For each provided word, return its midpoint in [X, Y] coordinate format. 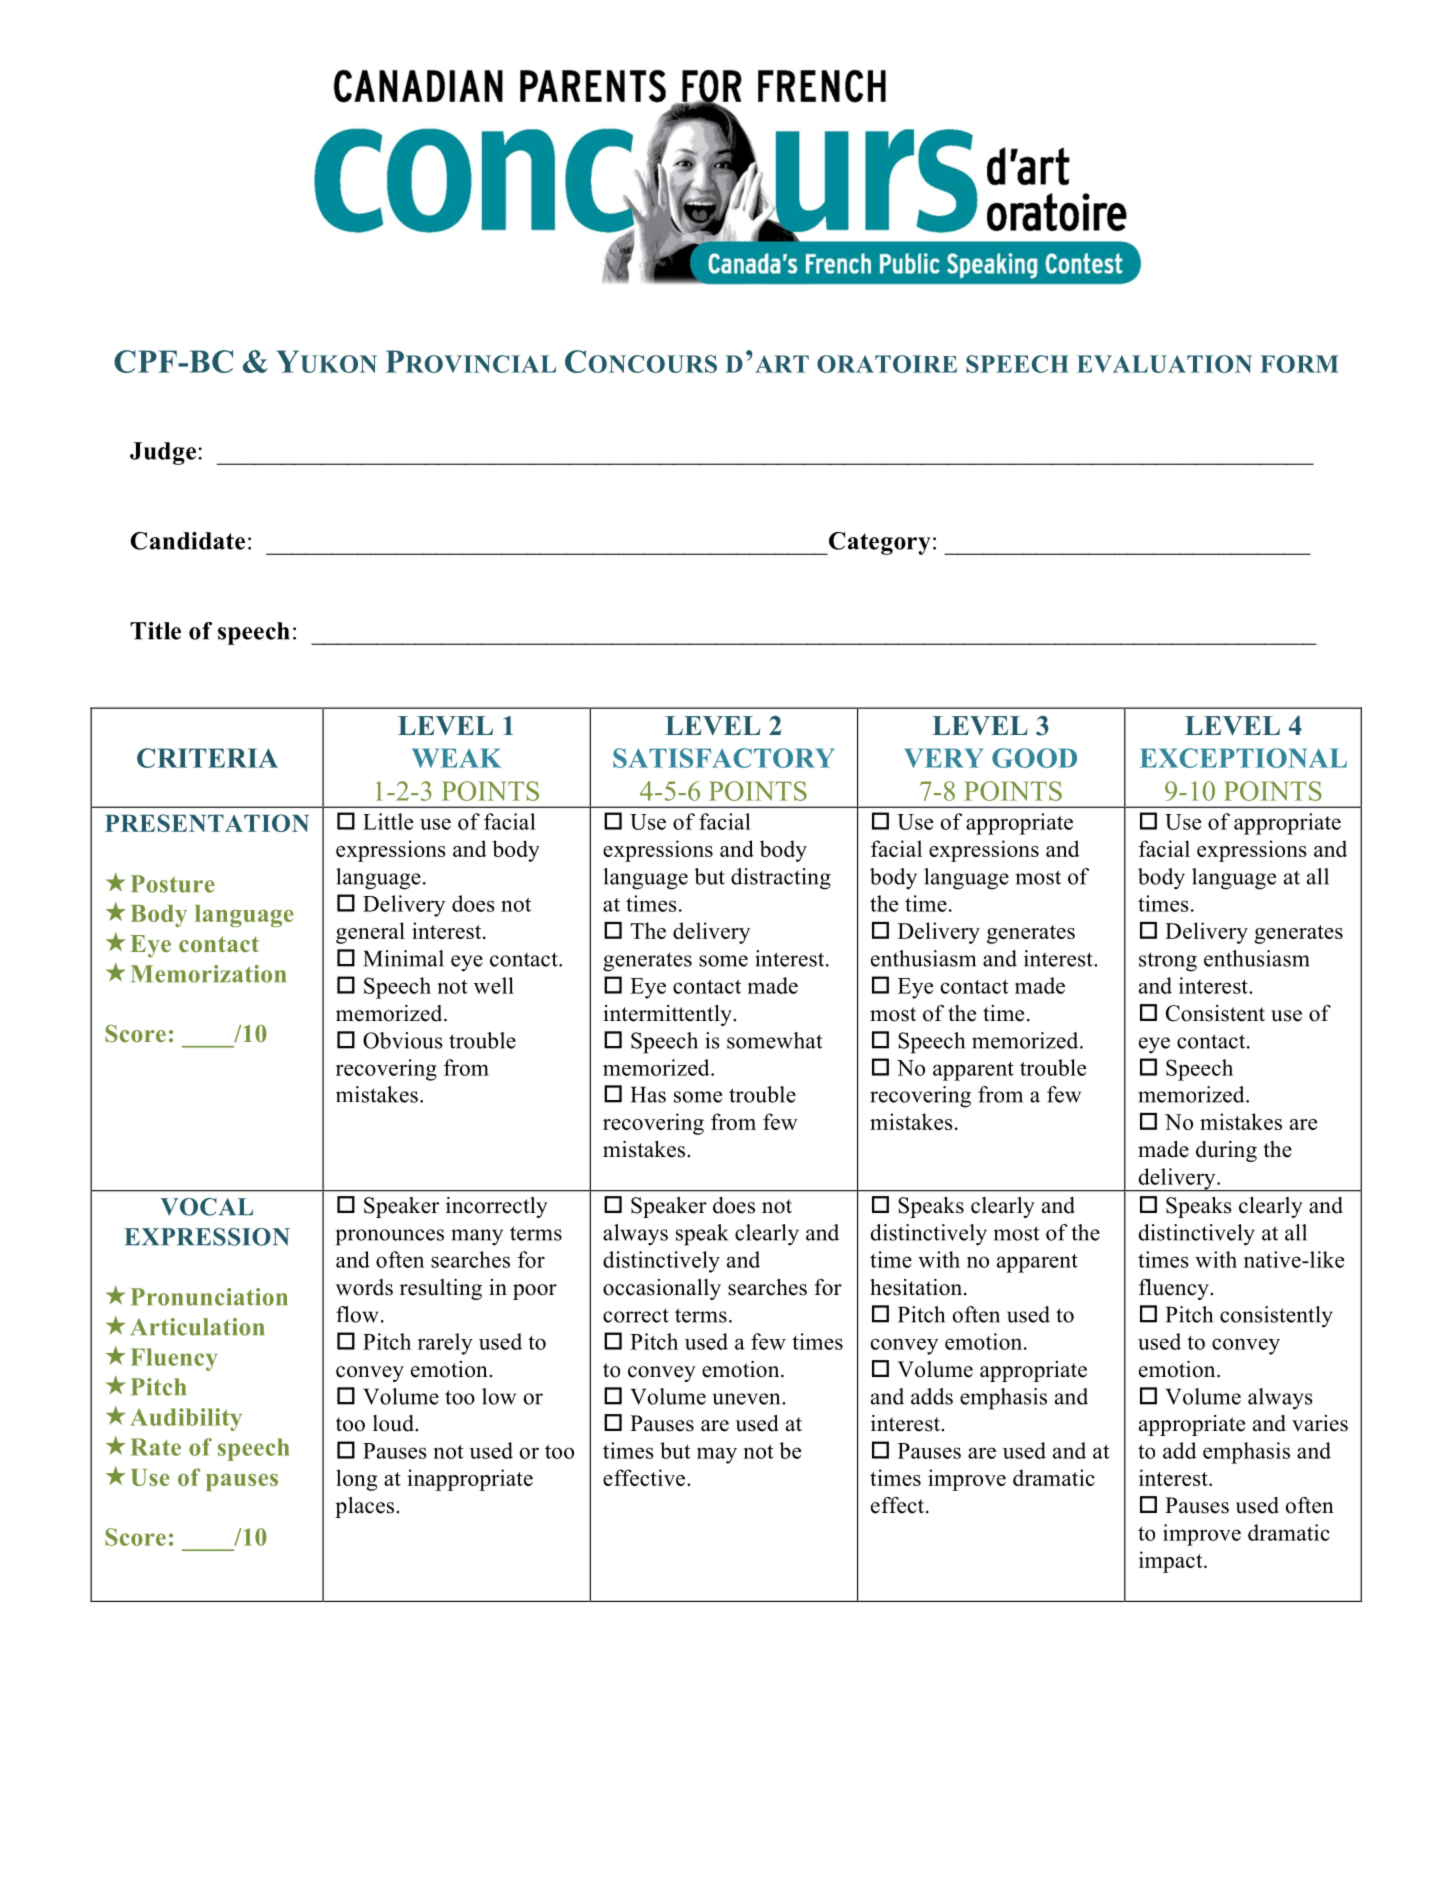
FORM [1299, 364]
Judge [163, 453]
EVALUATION [1164, 364]
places [364, 1507]
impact [1172, 1562]
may [717, 1455]
